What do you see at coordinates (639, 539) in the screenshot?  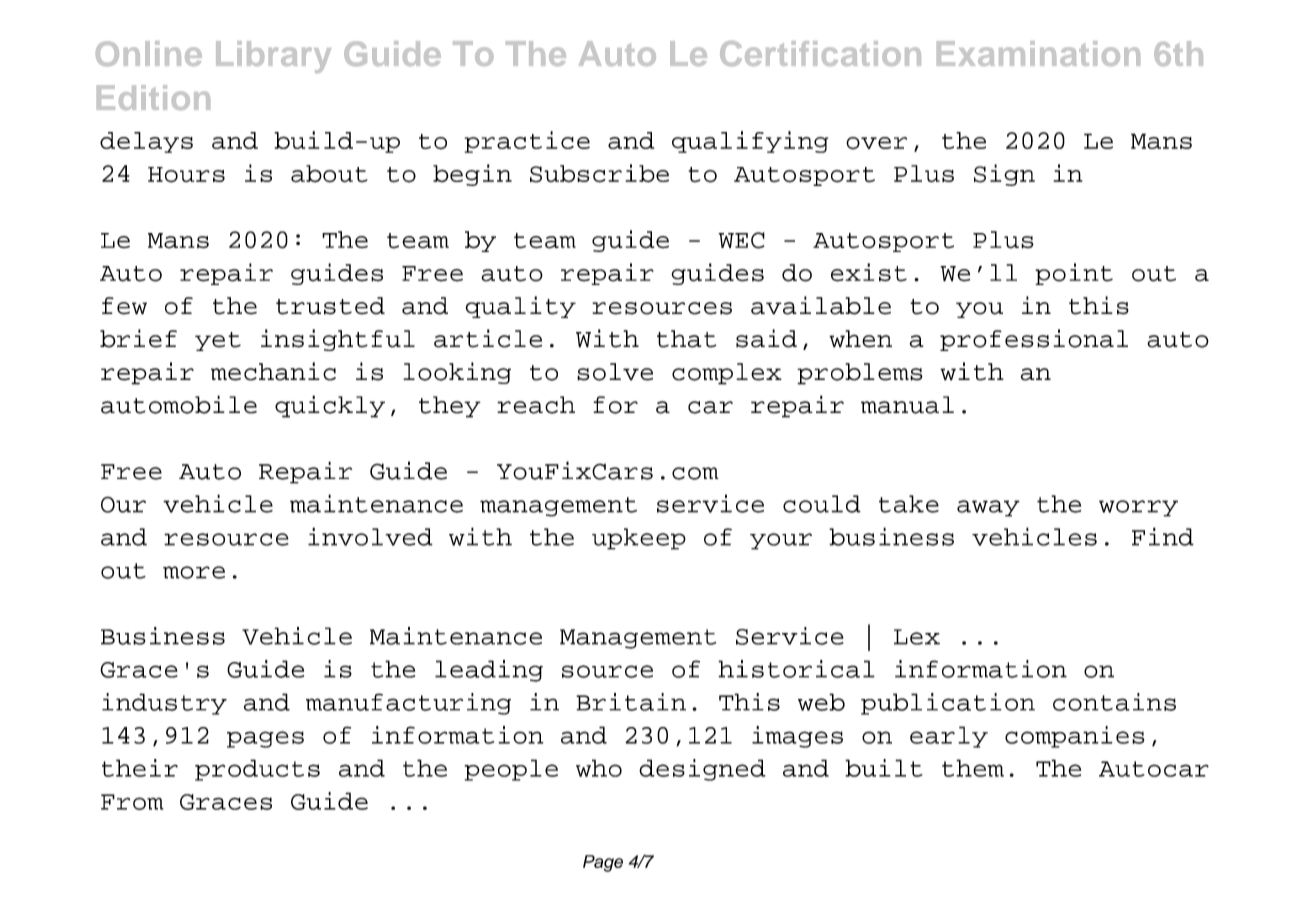 I see `upkeep` at bounding box center [639, 539].
